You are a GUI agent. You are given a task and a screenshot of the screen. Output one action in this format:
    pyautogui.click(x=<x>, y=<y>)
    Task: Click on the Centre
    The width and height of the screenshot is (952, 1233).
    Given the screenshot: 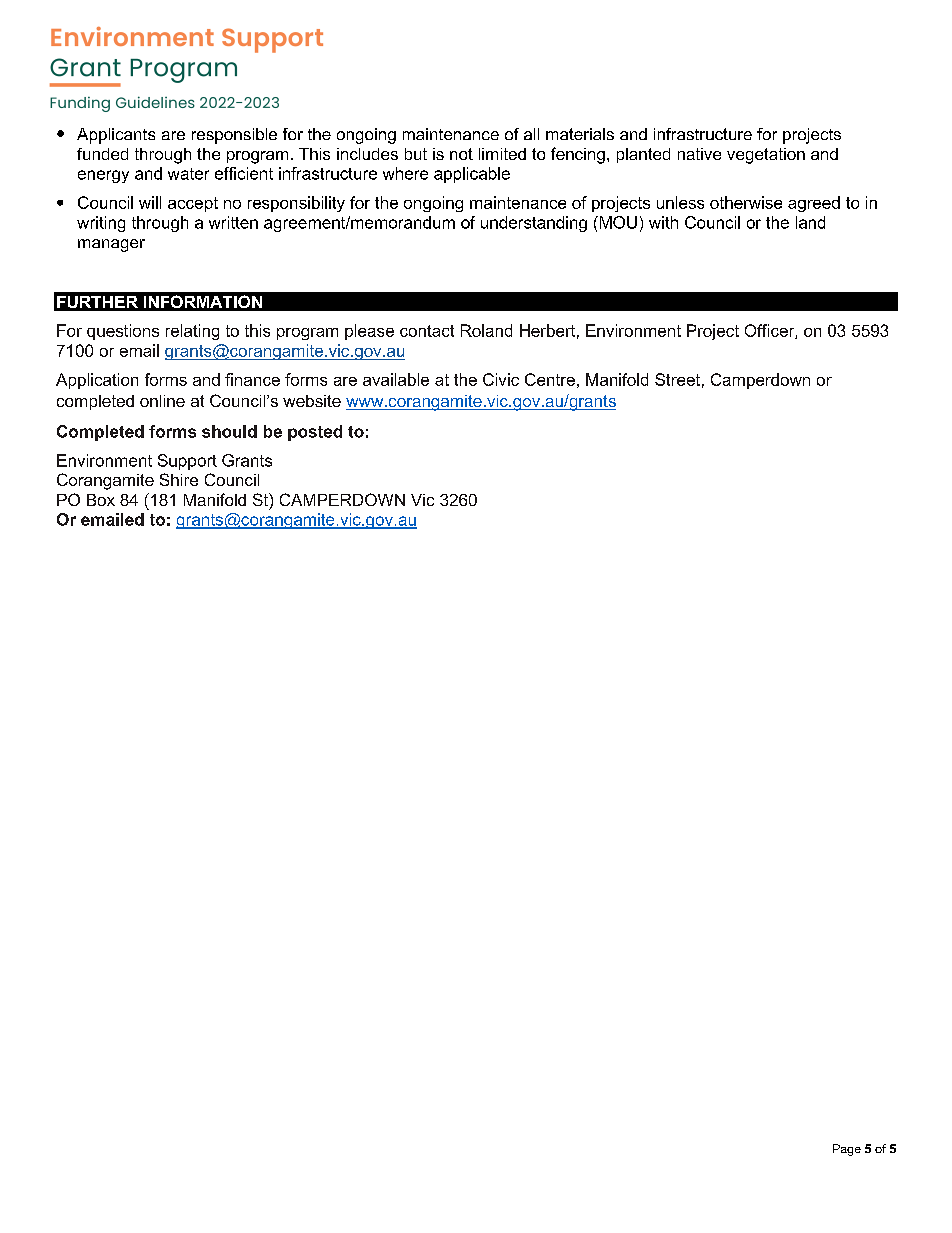 What is the action you would take?
    pyautogui.click(x=550, y=379)
